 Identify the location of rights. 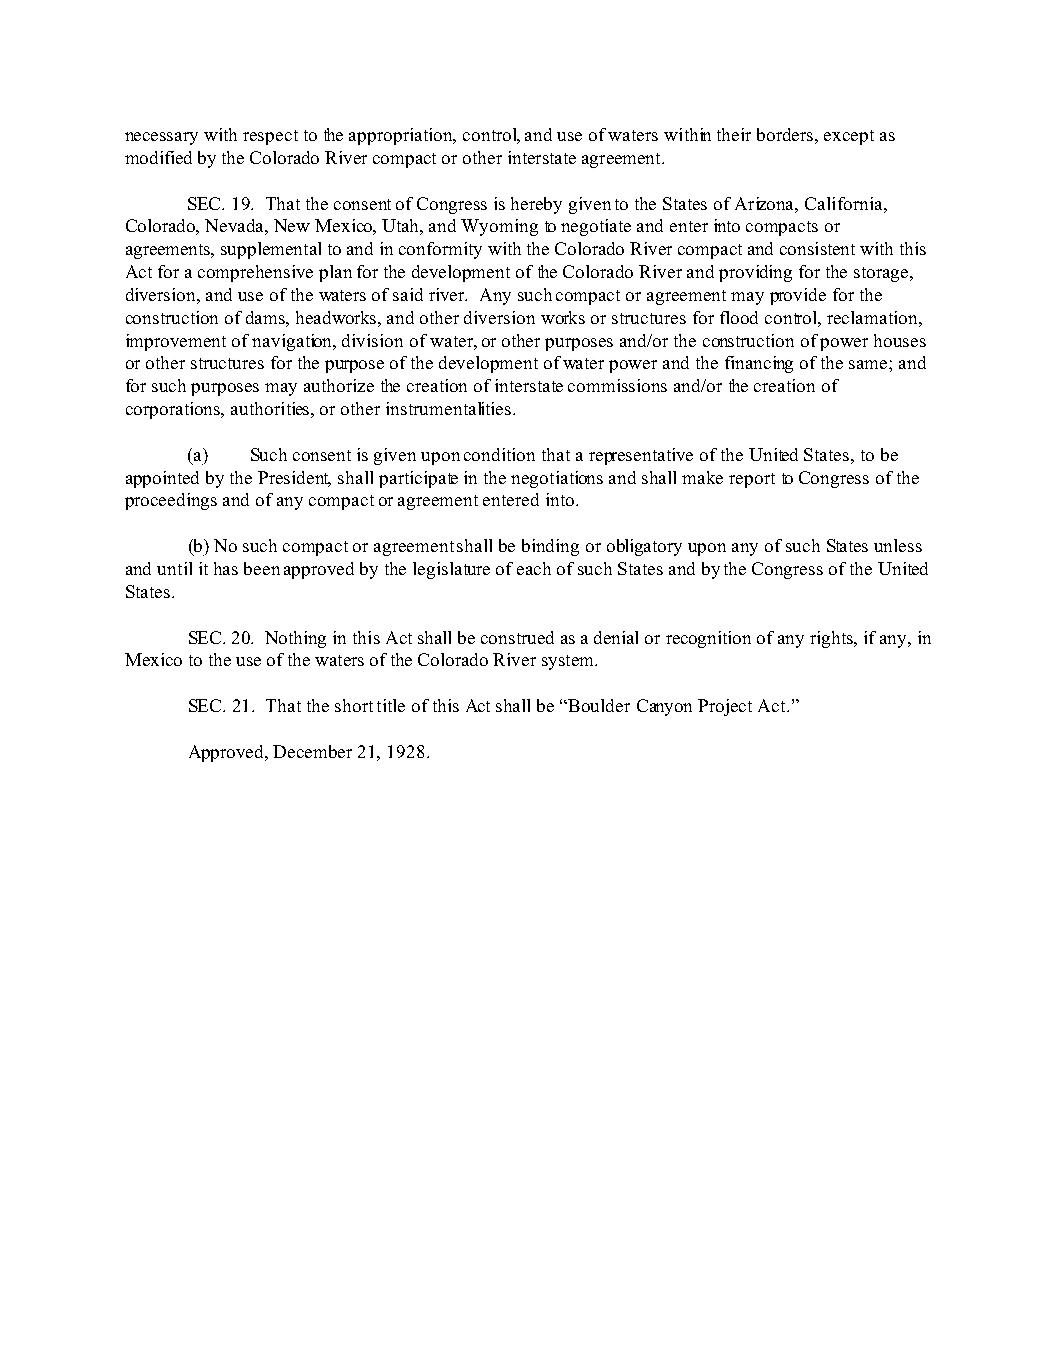
(832, 639).
